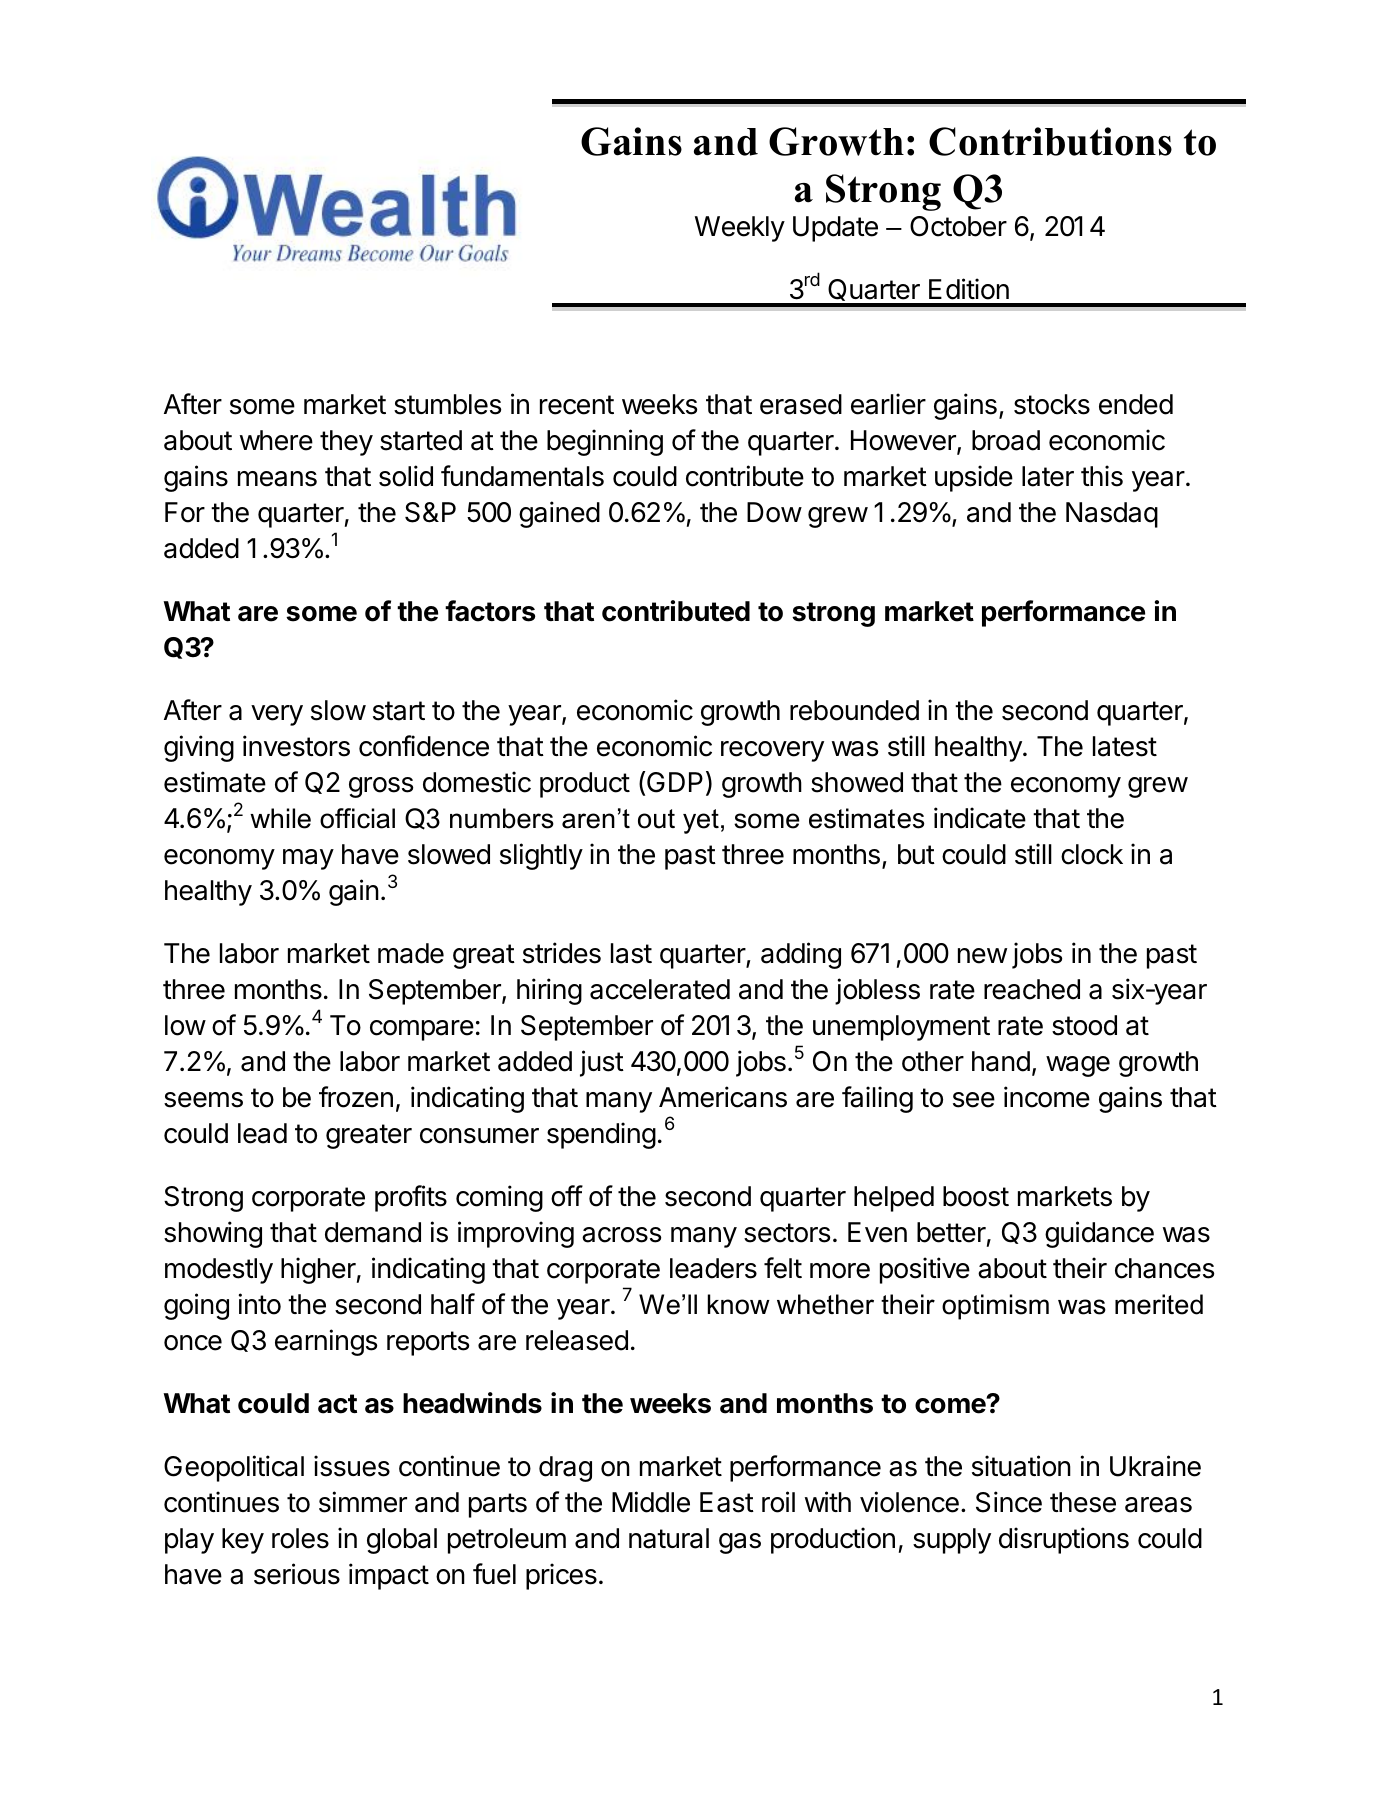  I want to click on wage, so click(1078, 1066).
